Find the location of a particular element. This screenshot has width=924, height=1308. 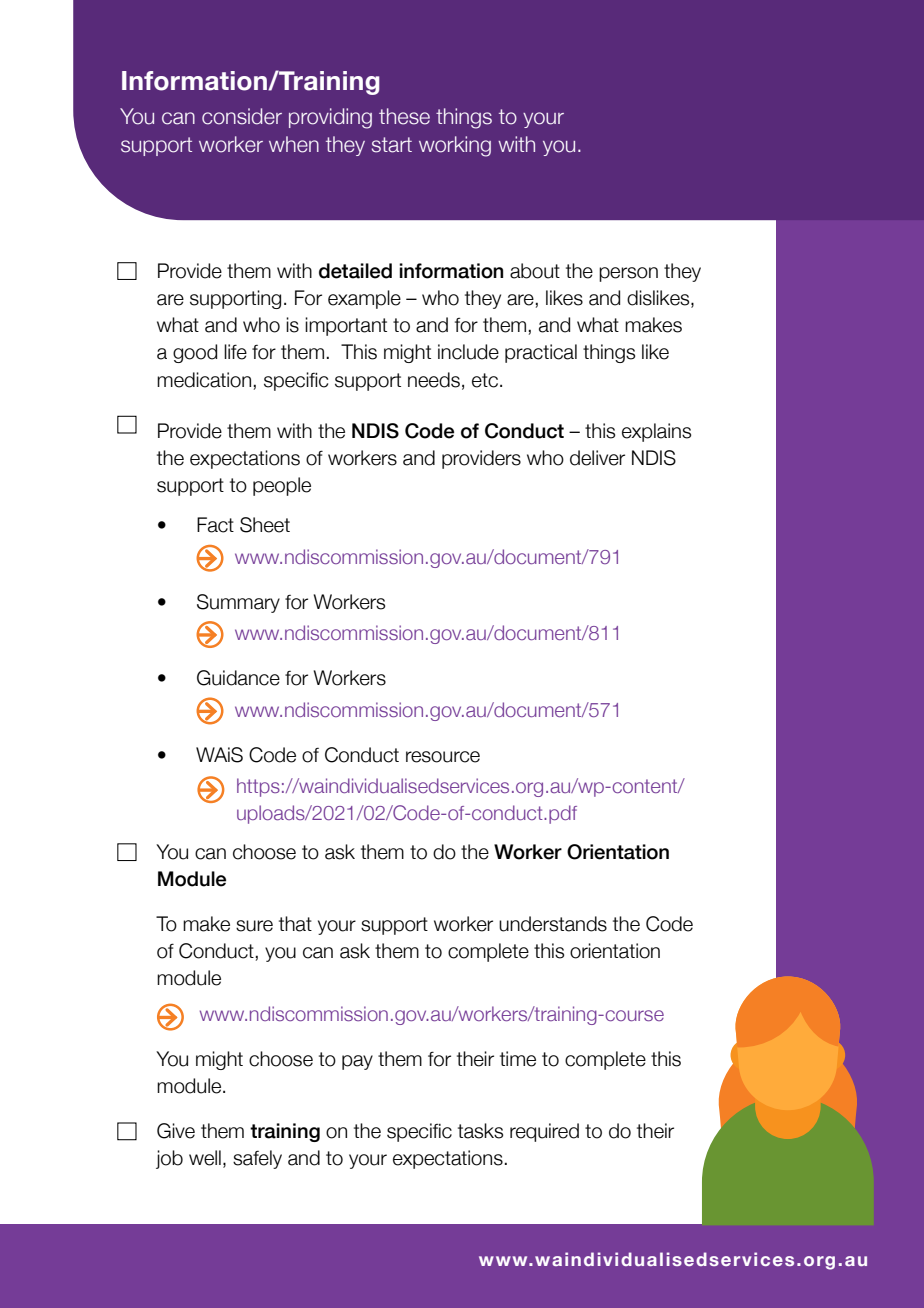

consider is located at coordinates (242, 116).
